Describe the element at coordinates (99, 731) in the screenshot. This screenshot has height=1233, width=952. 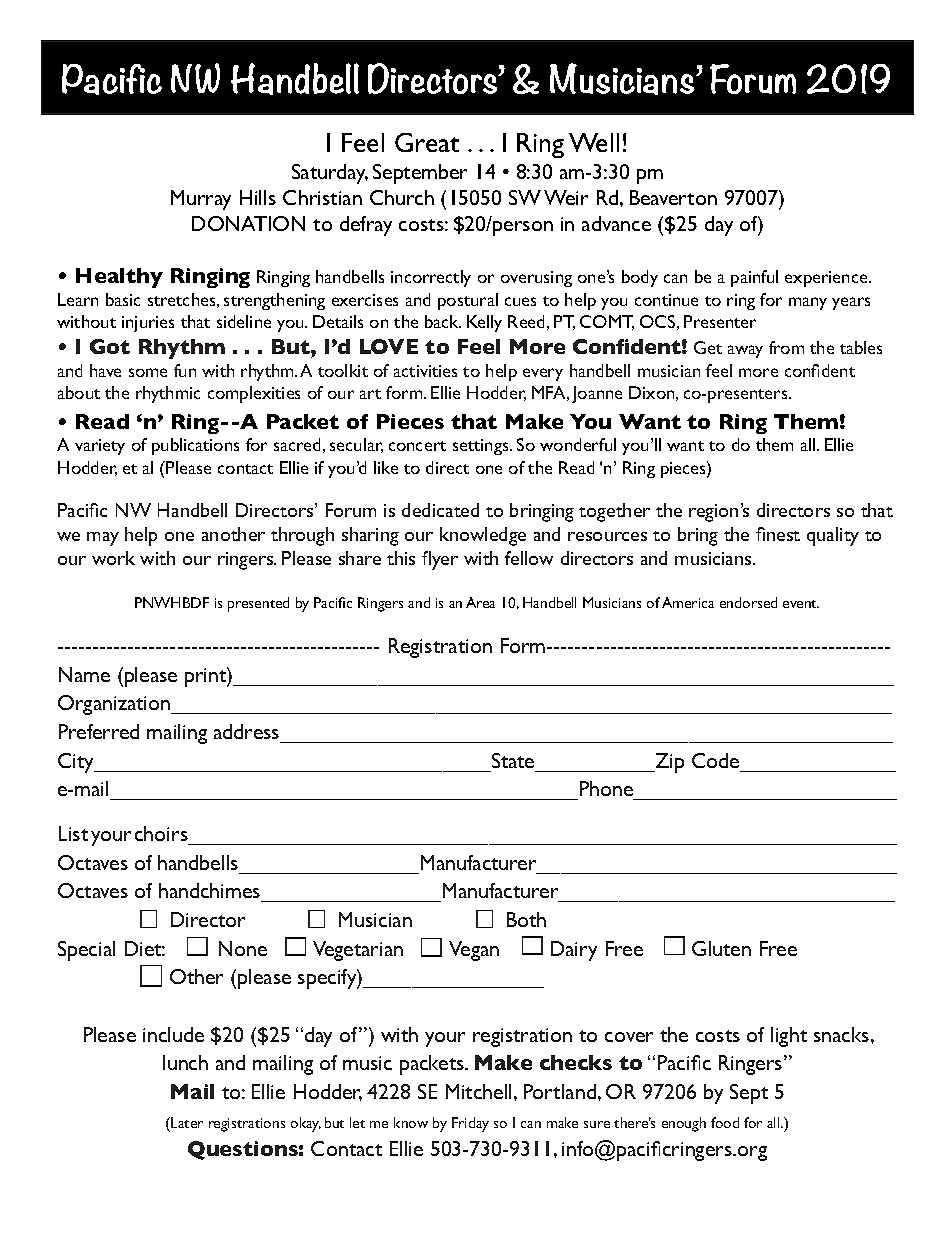
I see `Preferred` at that location.
